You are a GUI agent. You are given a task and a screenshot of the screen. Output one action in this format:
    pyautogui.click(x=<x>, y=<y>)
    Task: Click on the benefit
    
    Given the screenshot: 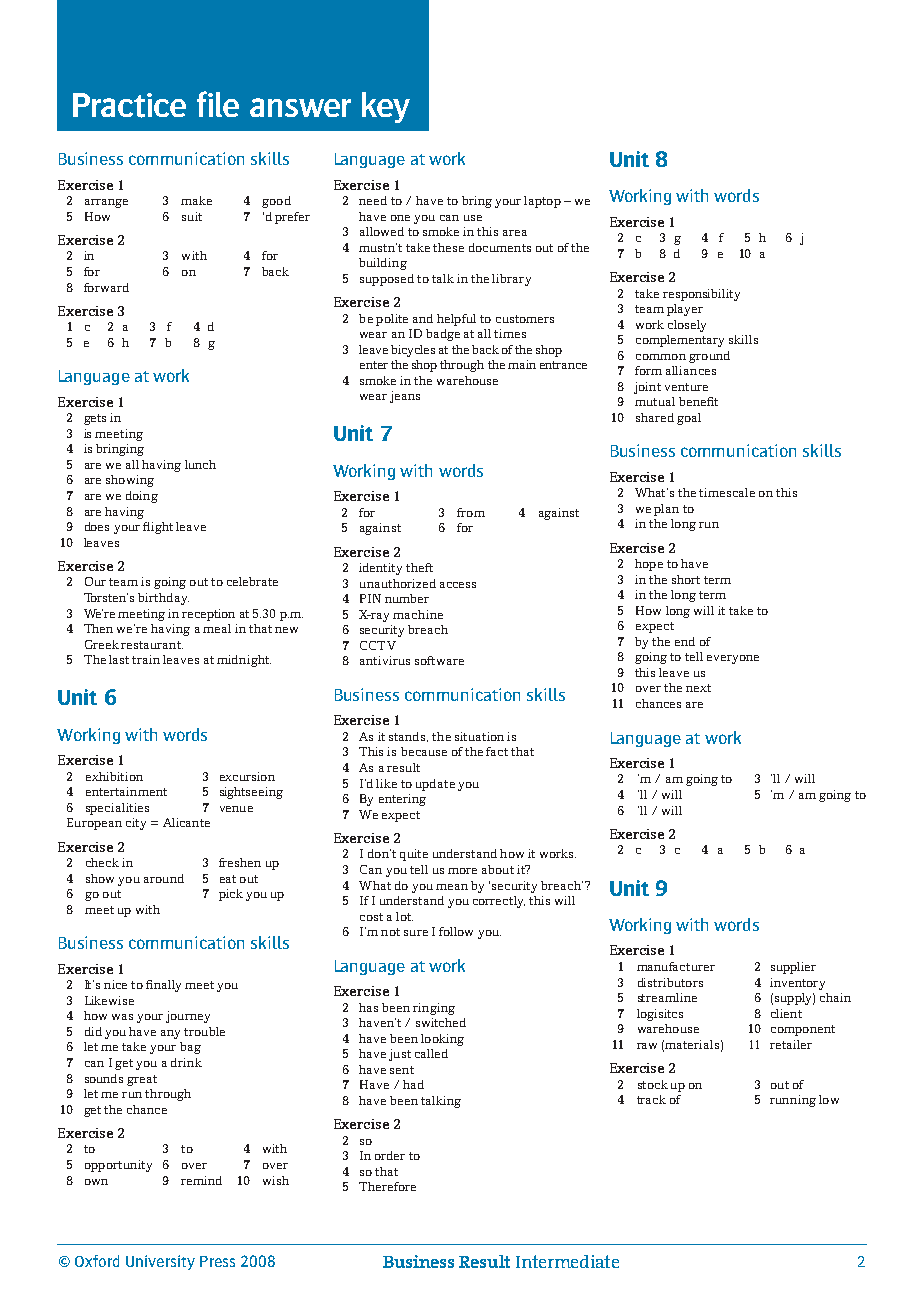 What is the action you would take?
    pyautogui.click(x=698, y=401)
